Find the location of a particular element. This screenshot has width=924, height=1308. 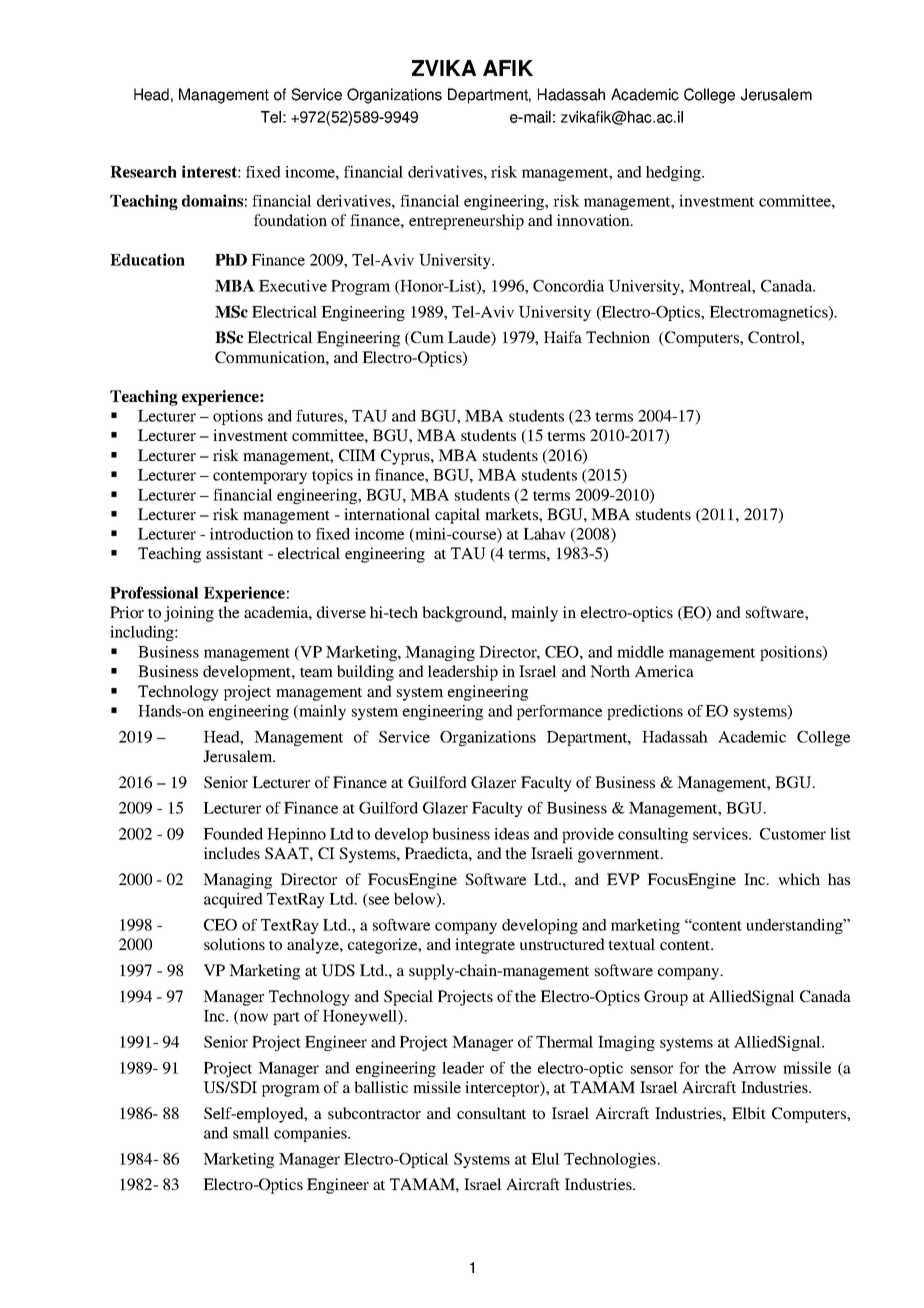

background is located at coordinates (463, 614).
